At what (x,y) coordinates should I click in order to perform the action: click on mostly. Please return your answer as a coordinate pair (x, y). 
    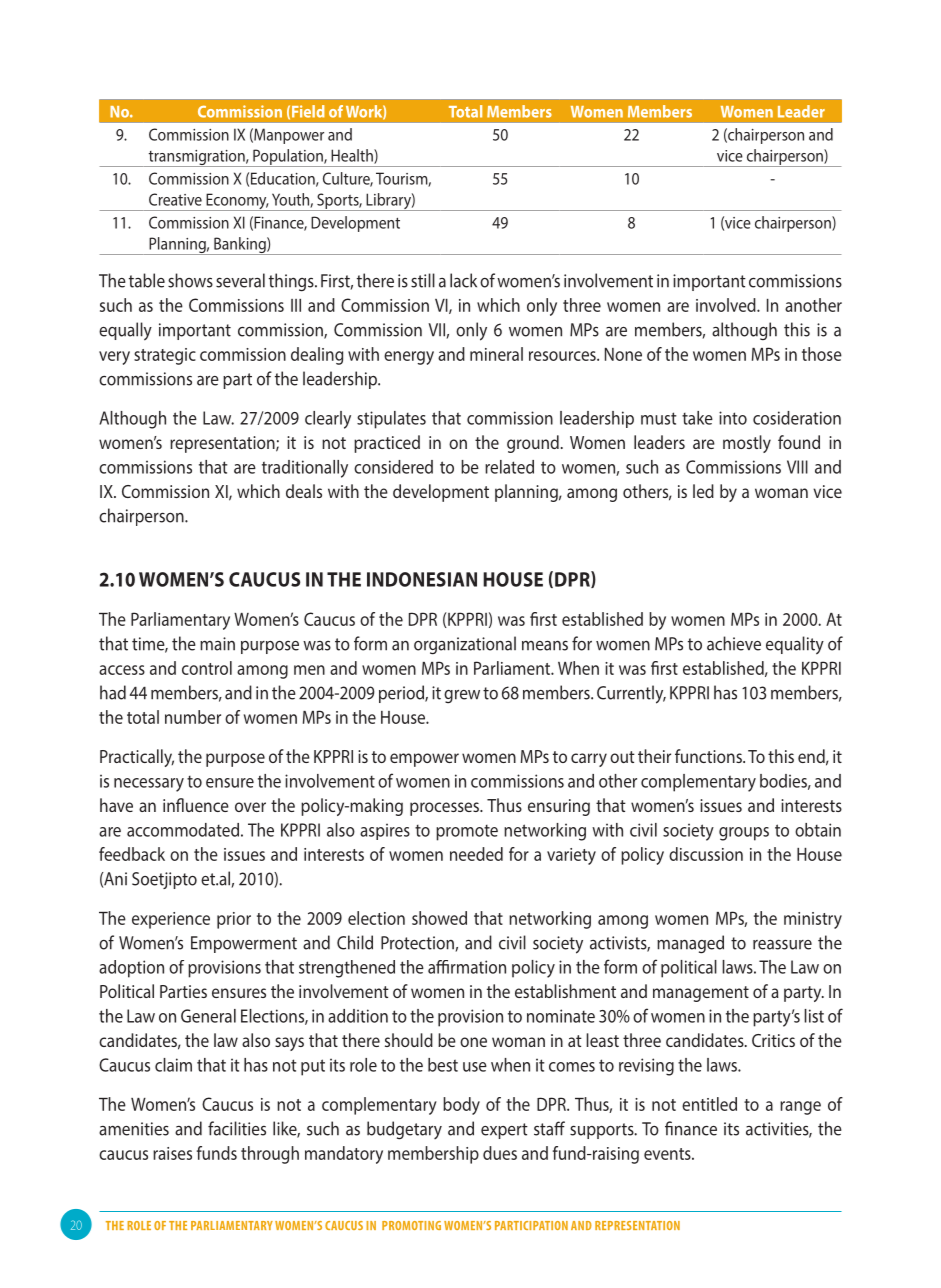
    Looking at the image, I should click on (747, 444).
